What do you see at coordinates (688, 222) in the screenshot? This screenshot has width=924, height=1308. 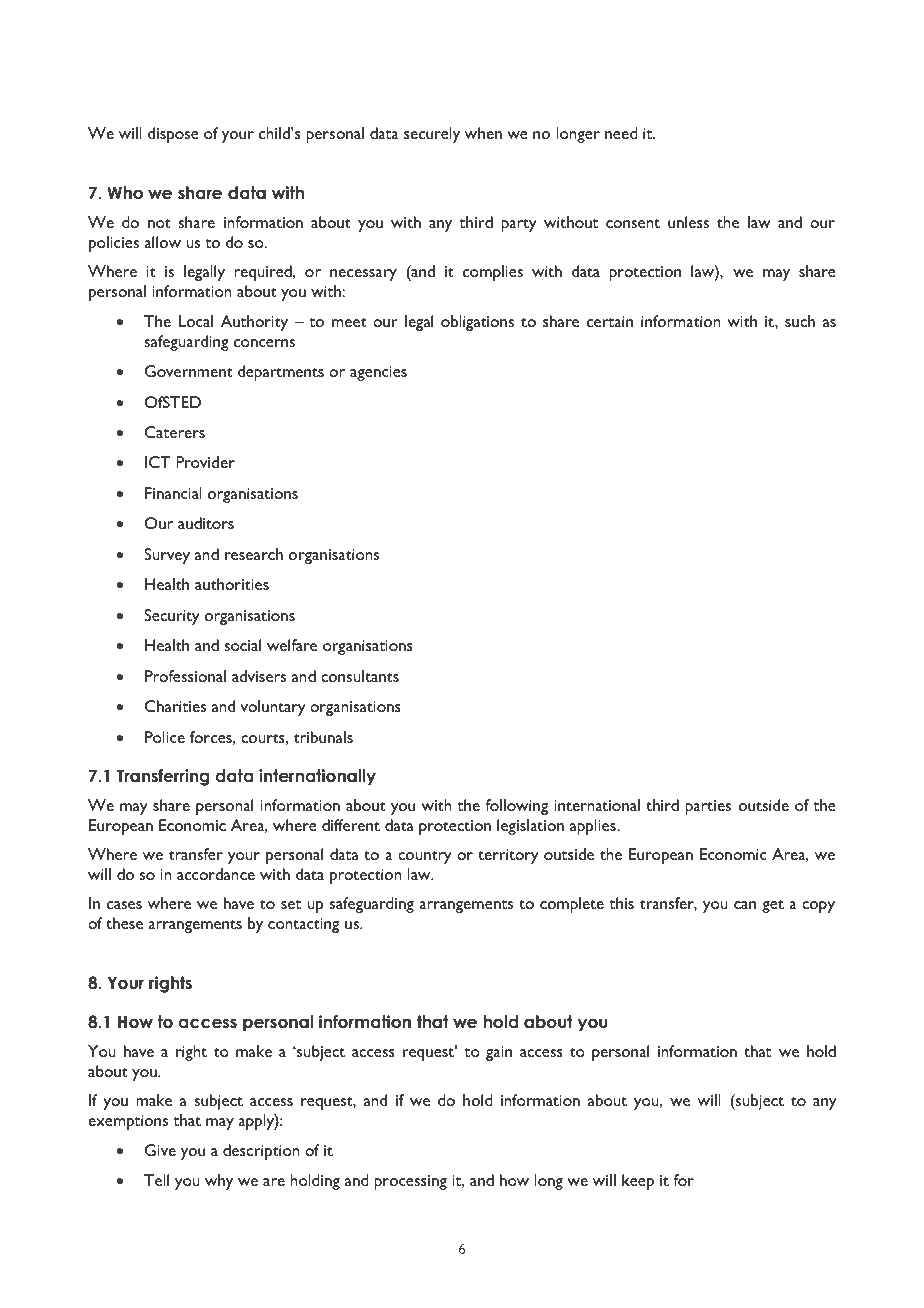 I see `unless` at bounding box center [688, 222].
